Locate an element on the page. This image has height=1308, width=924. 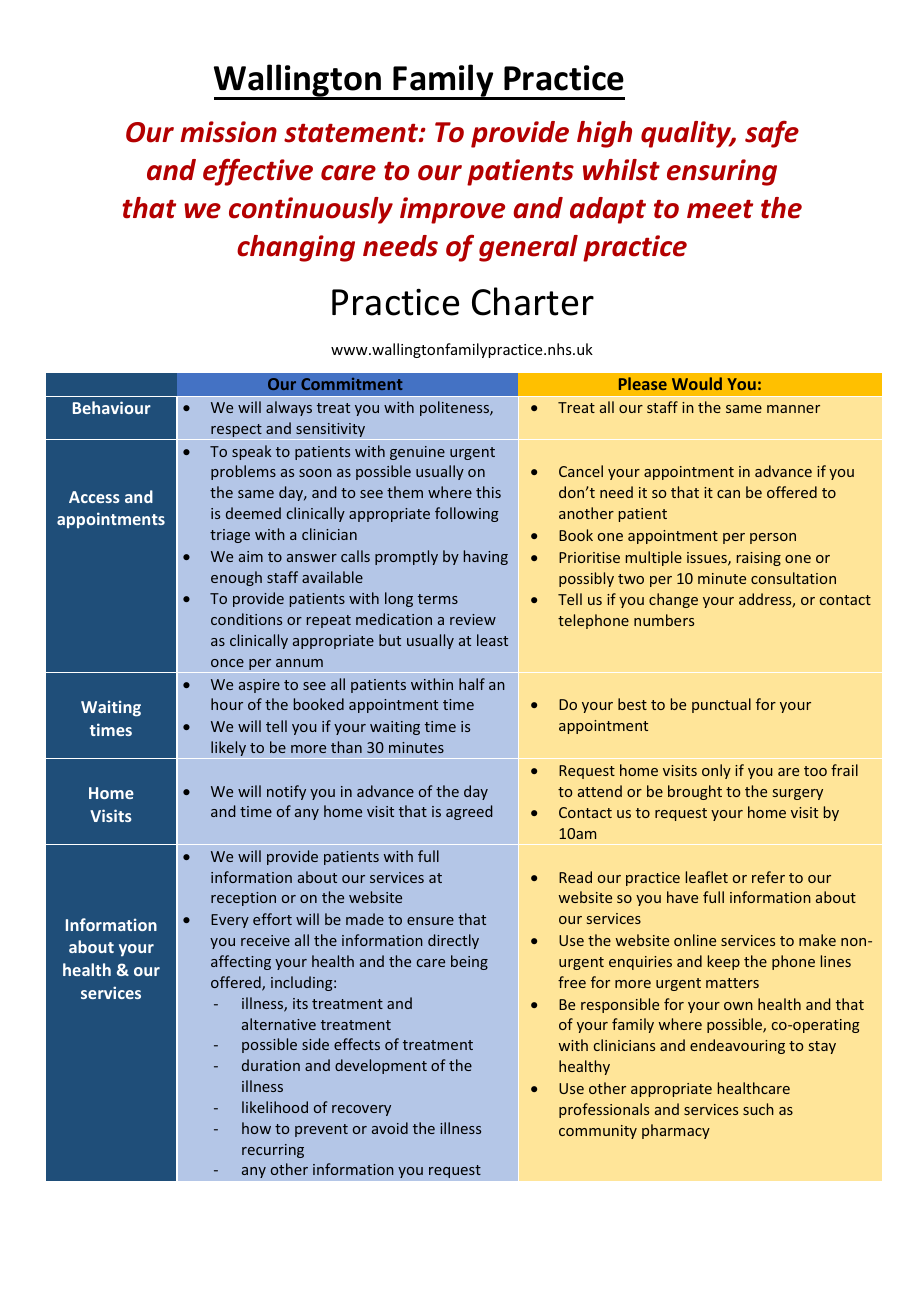
numbers is located at coordinates (664, 620).
